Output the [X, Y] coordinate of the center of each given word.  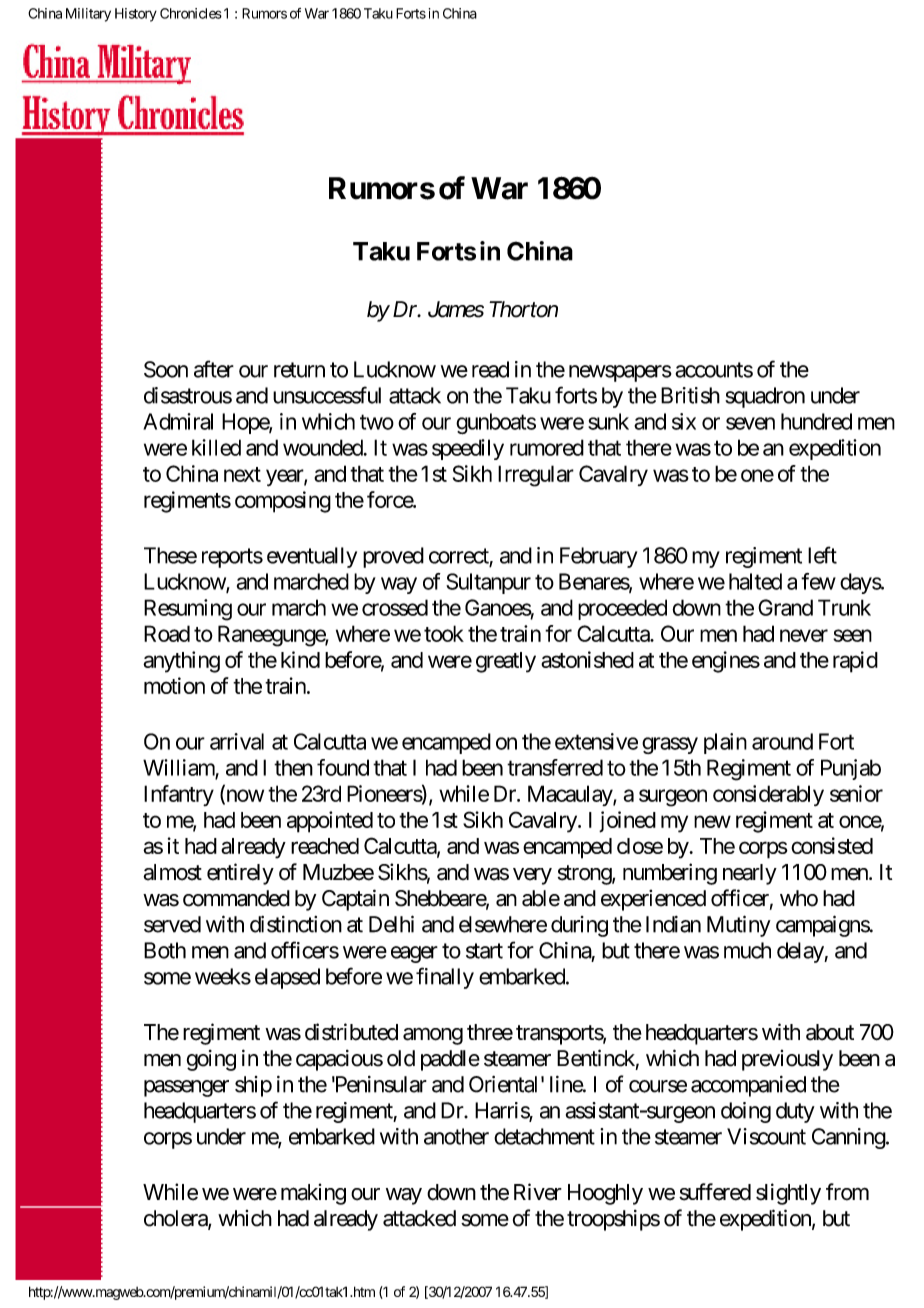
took [444, 633]
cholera [176, 1219]
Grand [785, 607]
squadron [765, 397]
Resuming [188, 610]
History [136, 15]
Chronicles [191, 13]
